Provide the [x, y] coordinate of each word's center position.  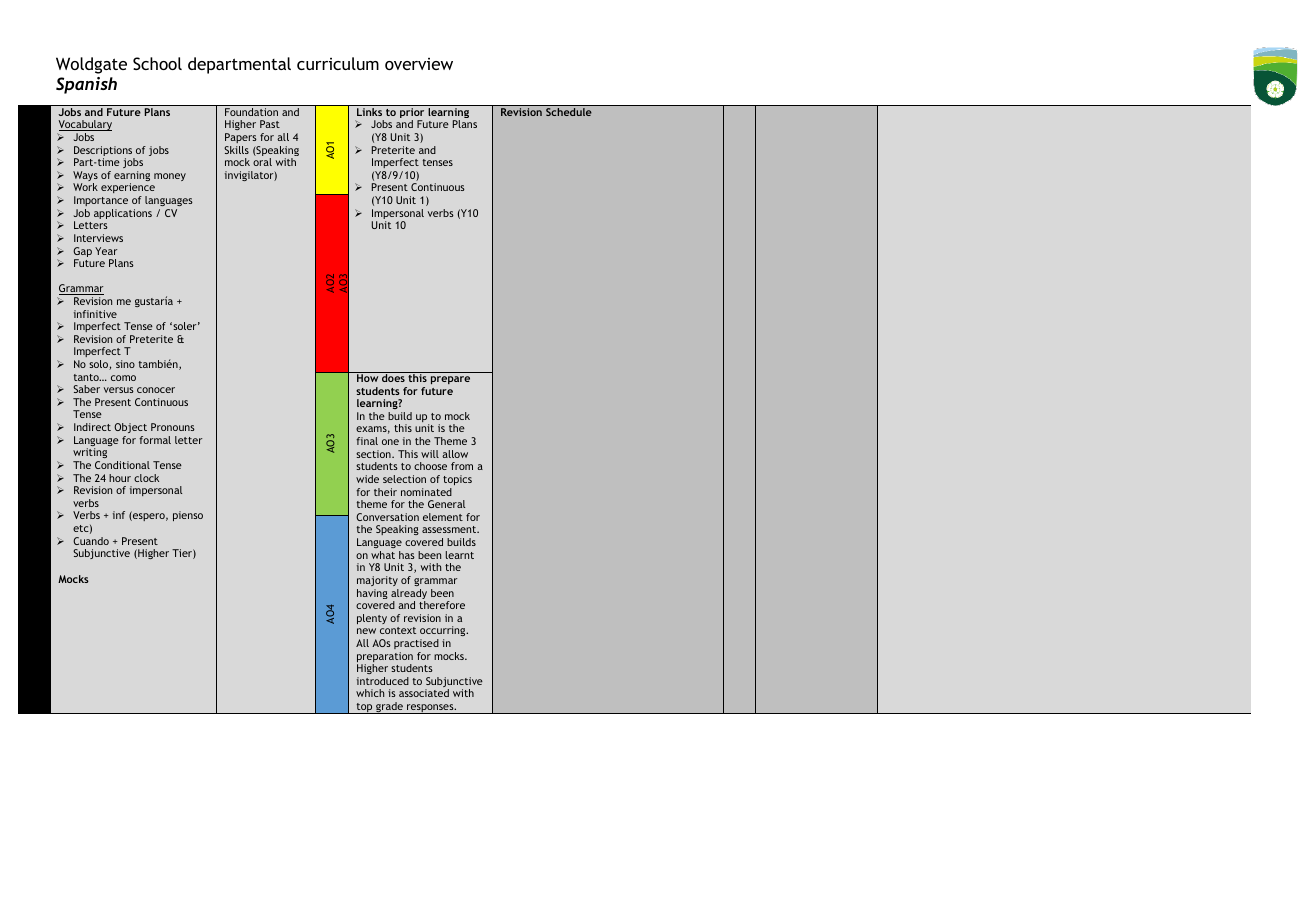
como [123, 378]
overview [419, 64]
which [370, 693]
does [393, 377]
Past [270, 124]
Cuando [91, 541]
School [157, 63]
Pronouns [173, 427]
